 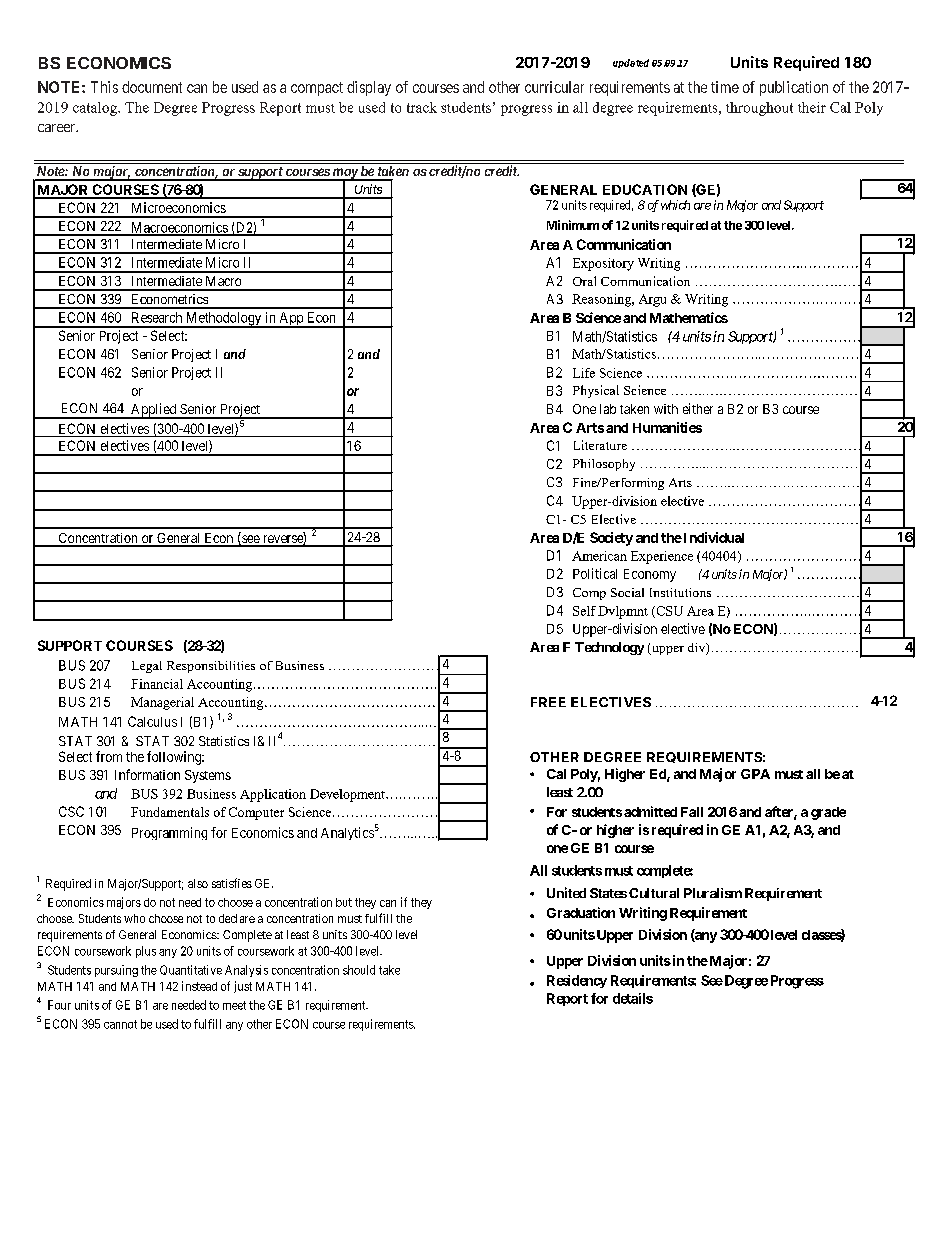 What do you see at coordinates (223, 320) in the screenshot?
I see `Methodology` at bounding box center [223, 320].
